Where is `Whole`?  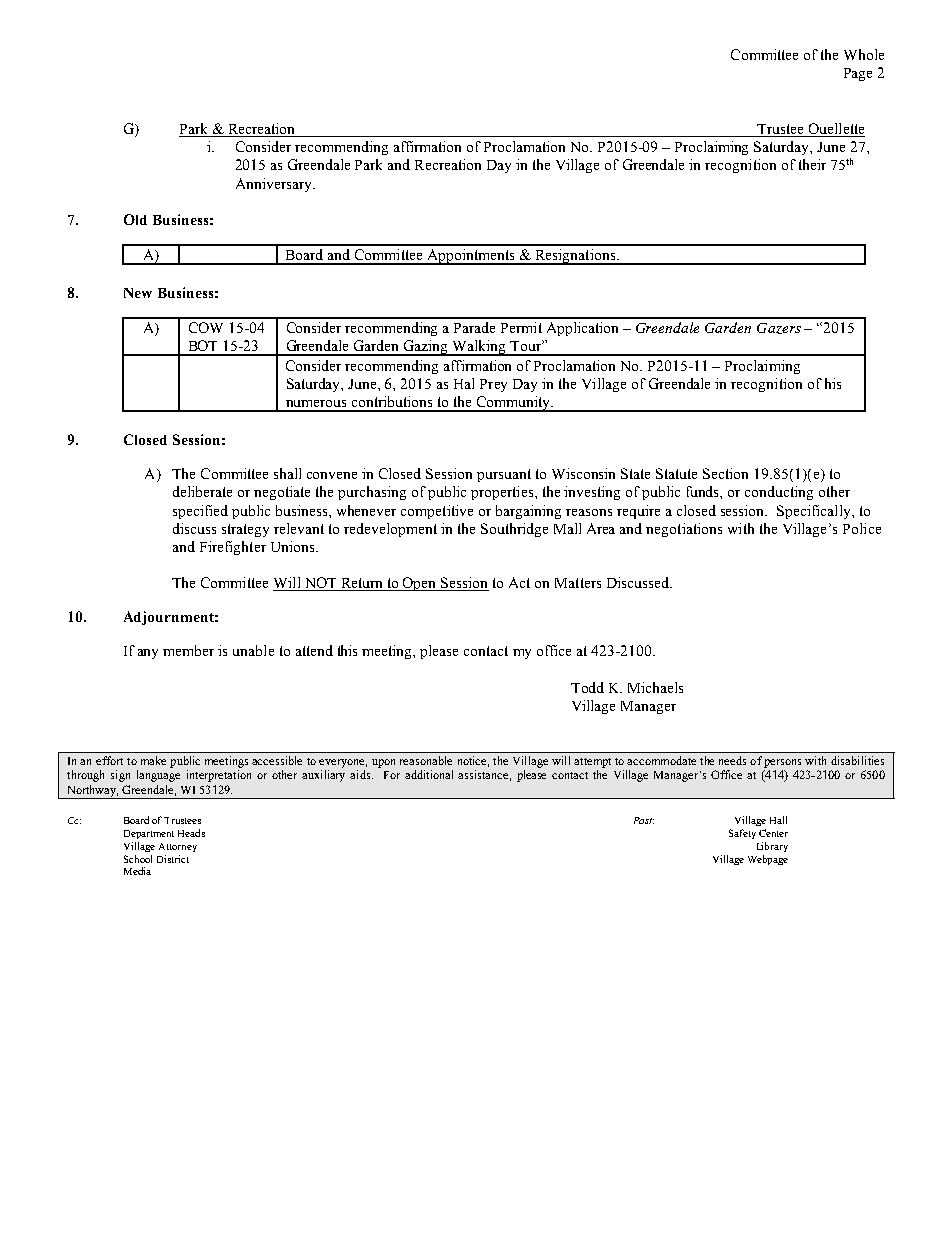 Whole is located at coordinates (864, 54).
